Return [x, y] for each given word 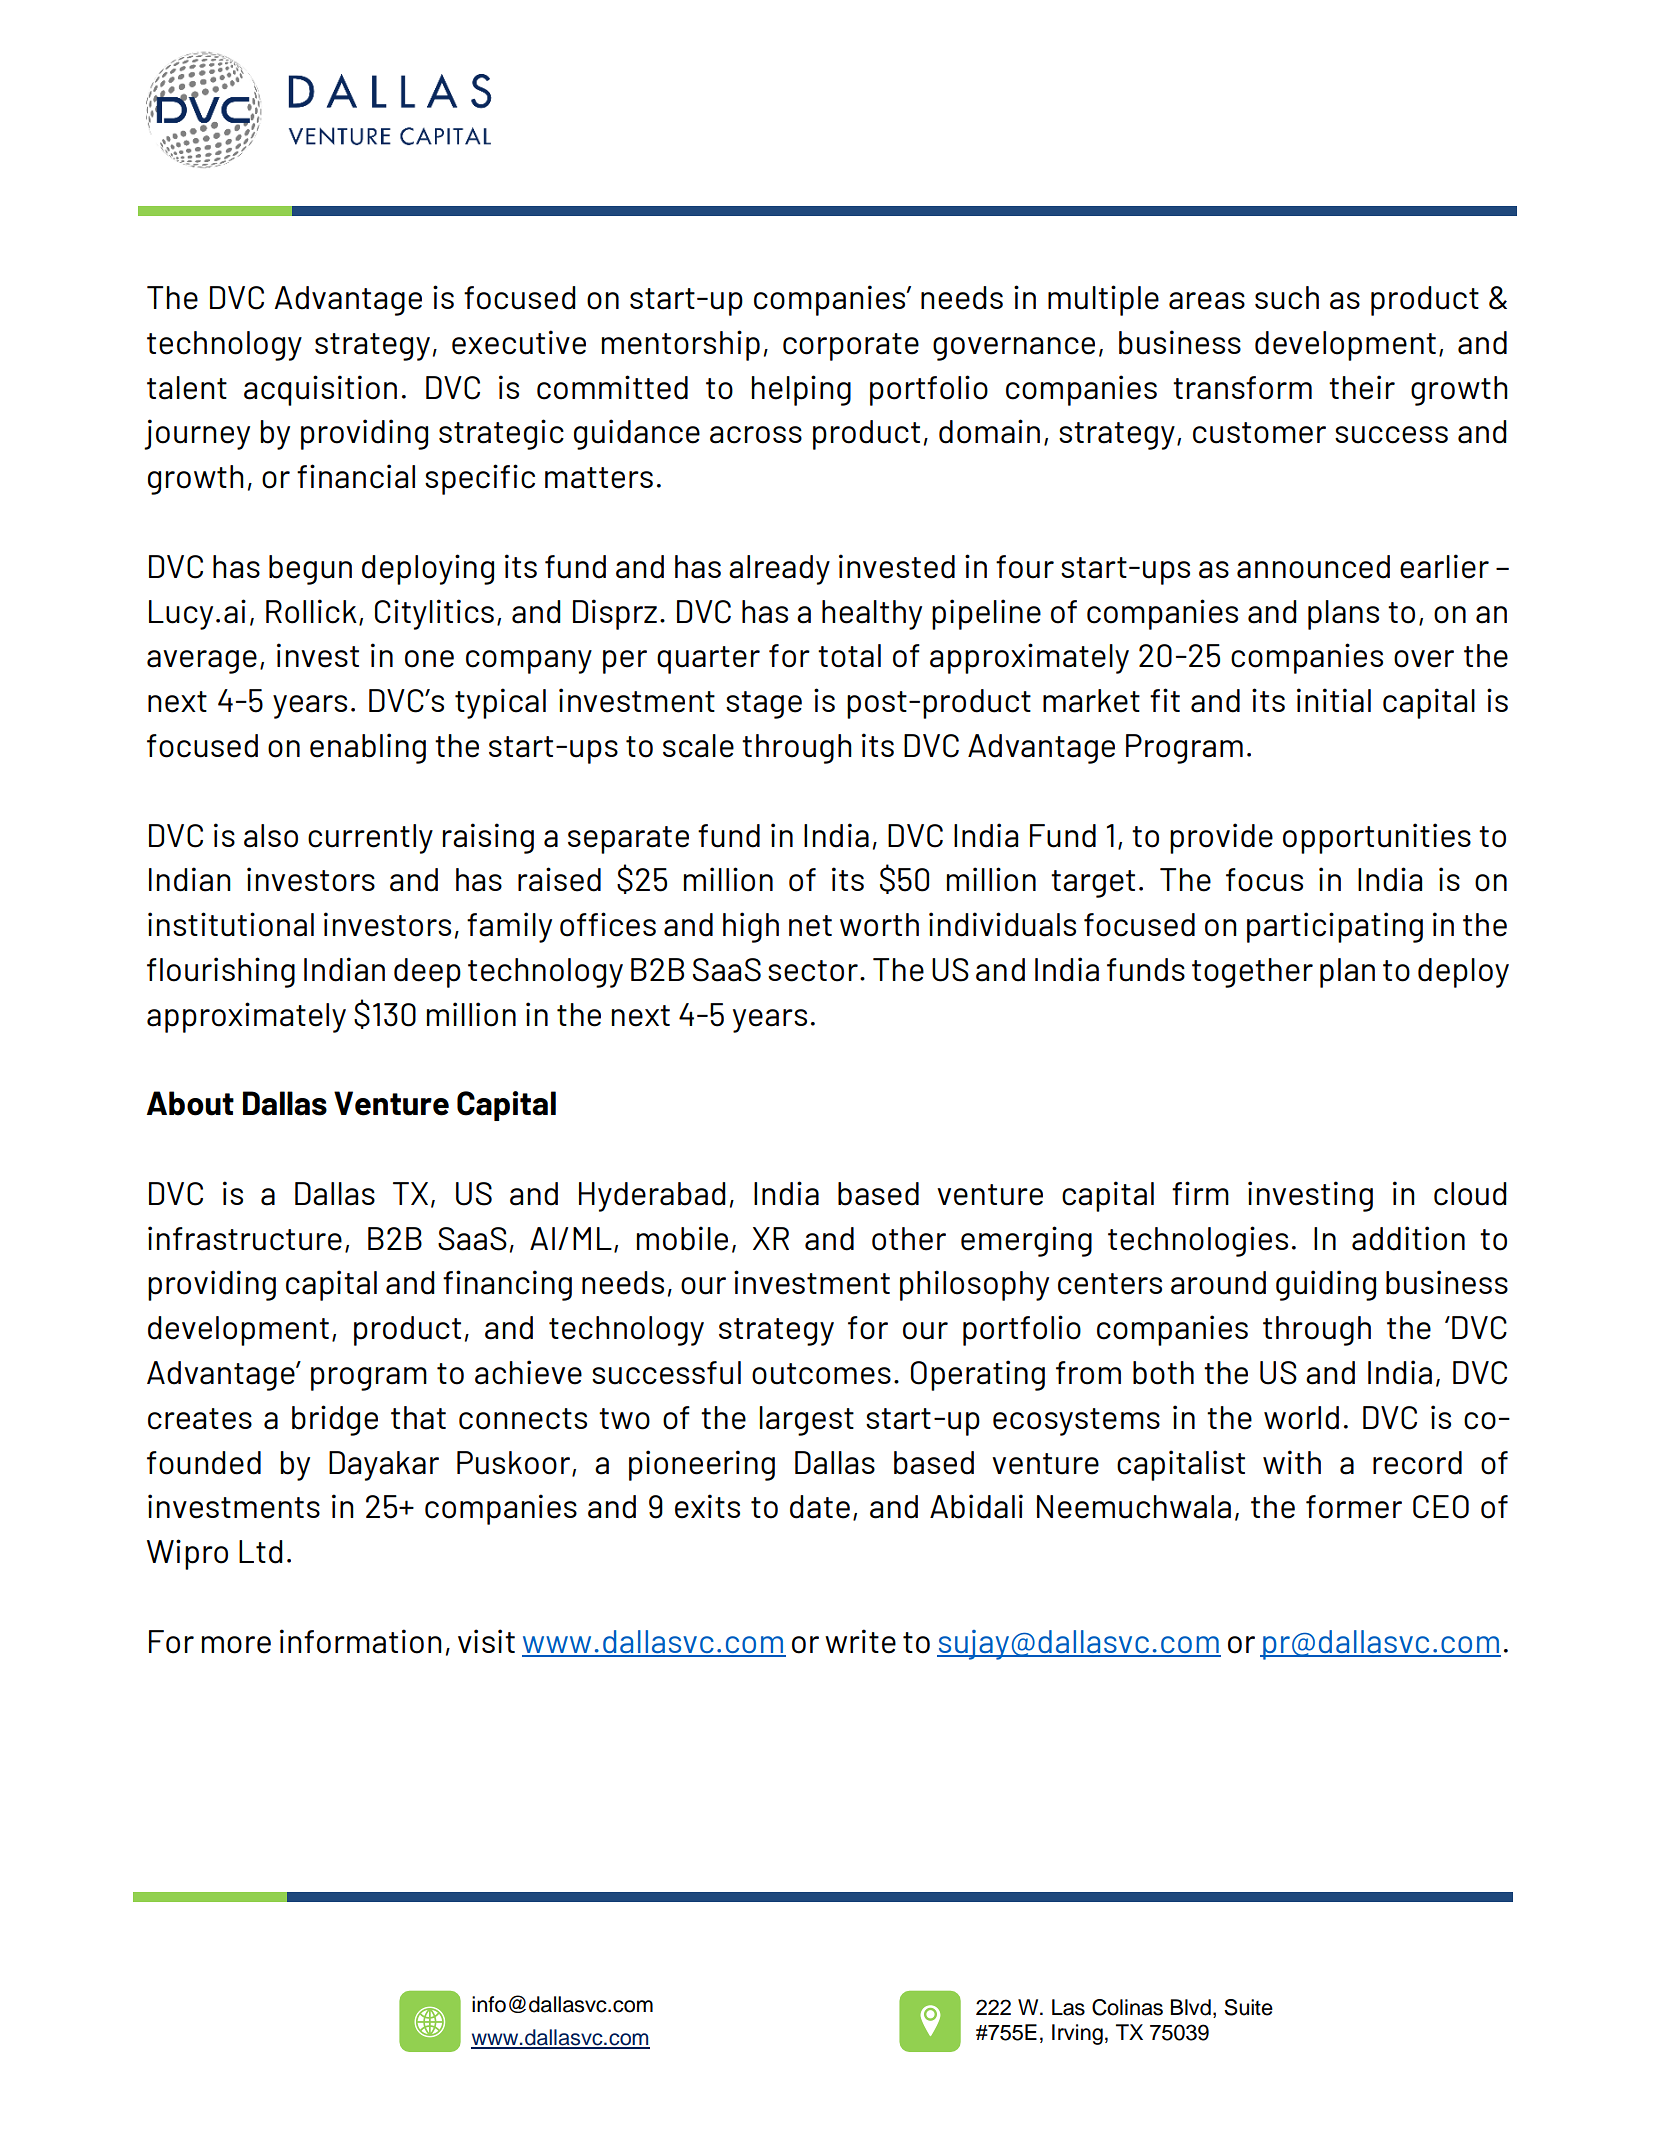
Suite [1248, 2007]
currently [370, 839]
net [810, 926]
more [236, 1645]
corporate [851, 347]
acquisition [320, 390]
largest [807, 1421]
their [1362, 387]
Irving [1077, 2034]
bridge [335, 1420]
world [1301, 1418]
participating [1335, 927]
